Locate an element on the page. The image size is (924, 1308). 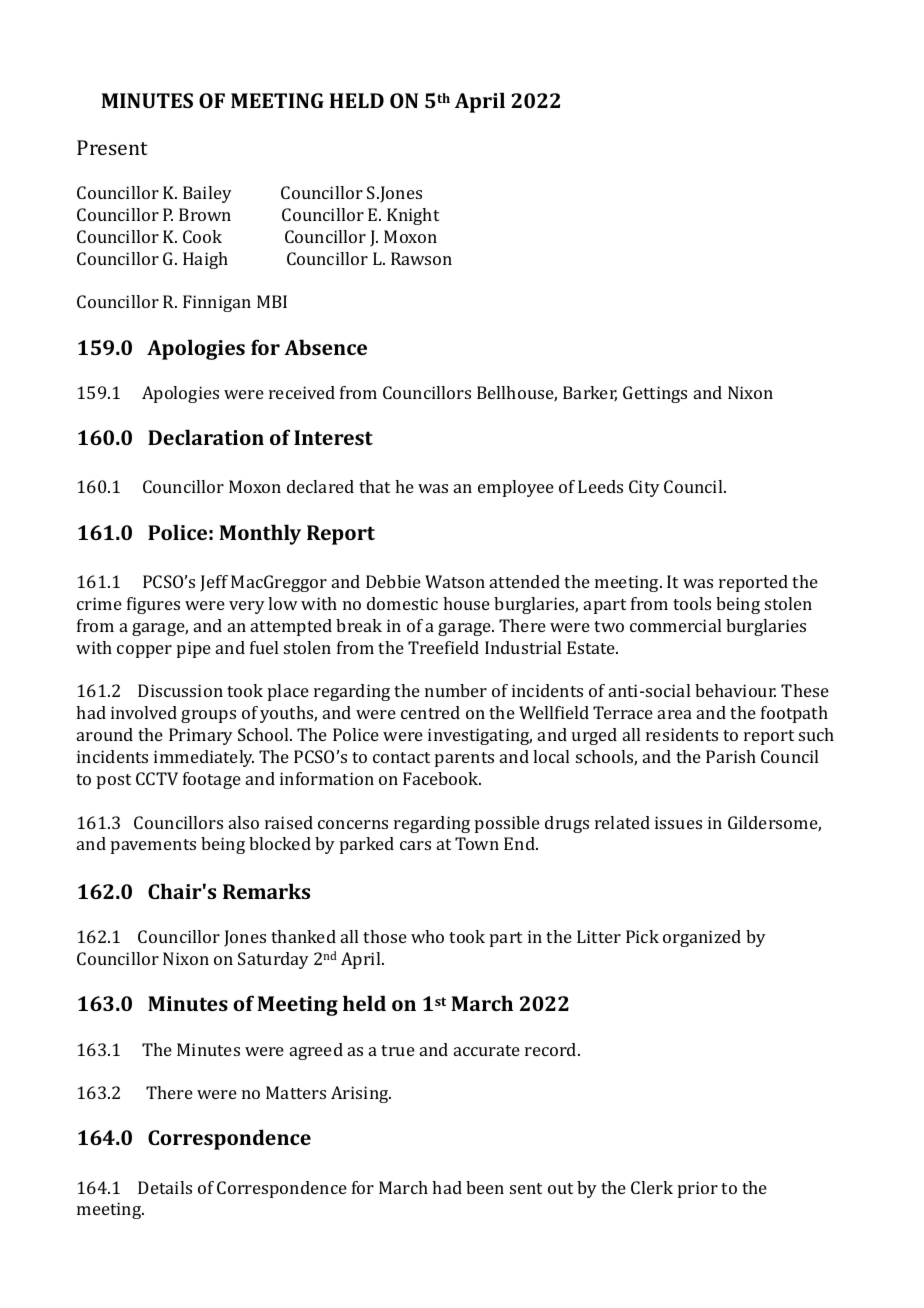
Details is located at coordinates (165, 1187).
